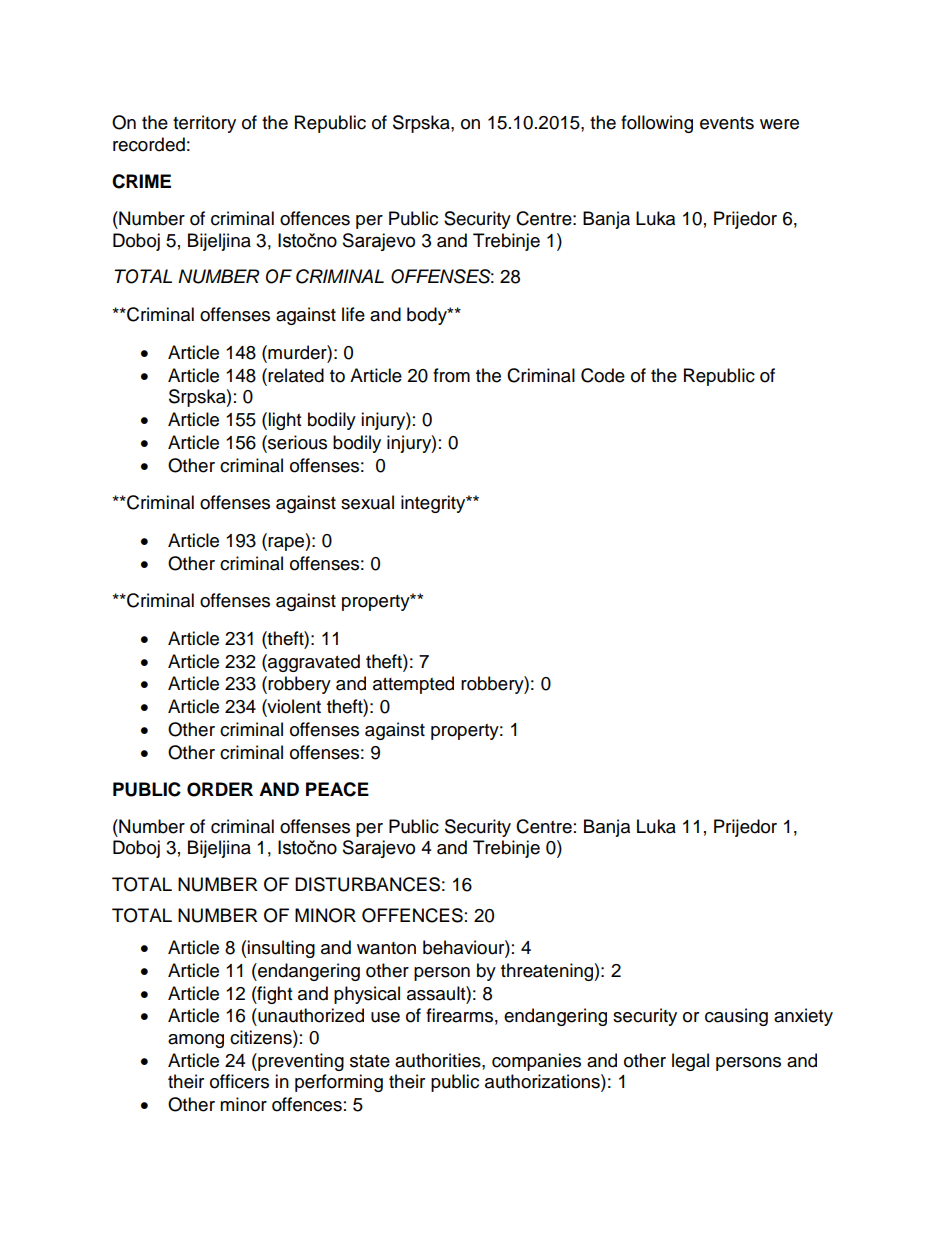 Image resolution: width=952 pixels, height=1233 pixels. What do you see at coordinates (220, 789) in the screenshot?
I see `ORDER` at bounding box center [220, 789].
